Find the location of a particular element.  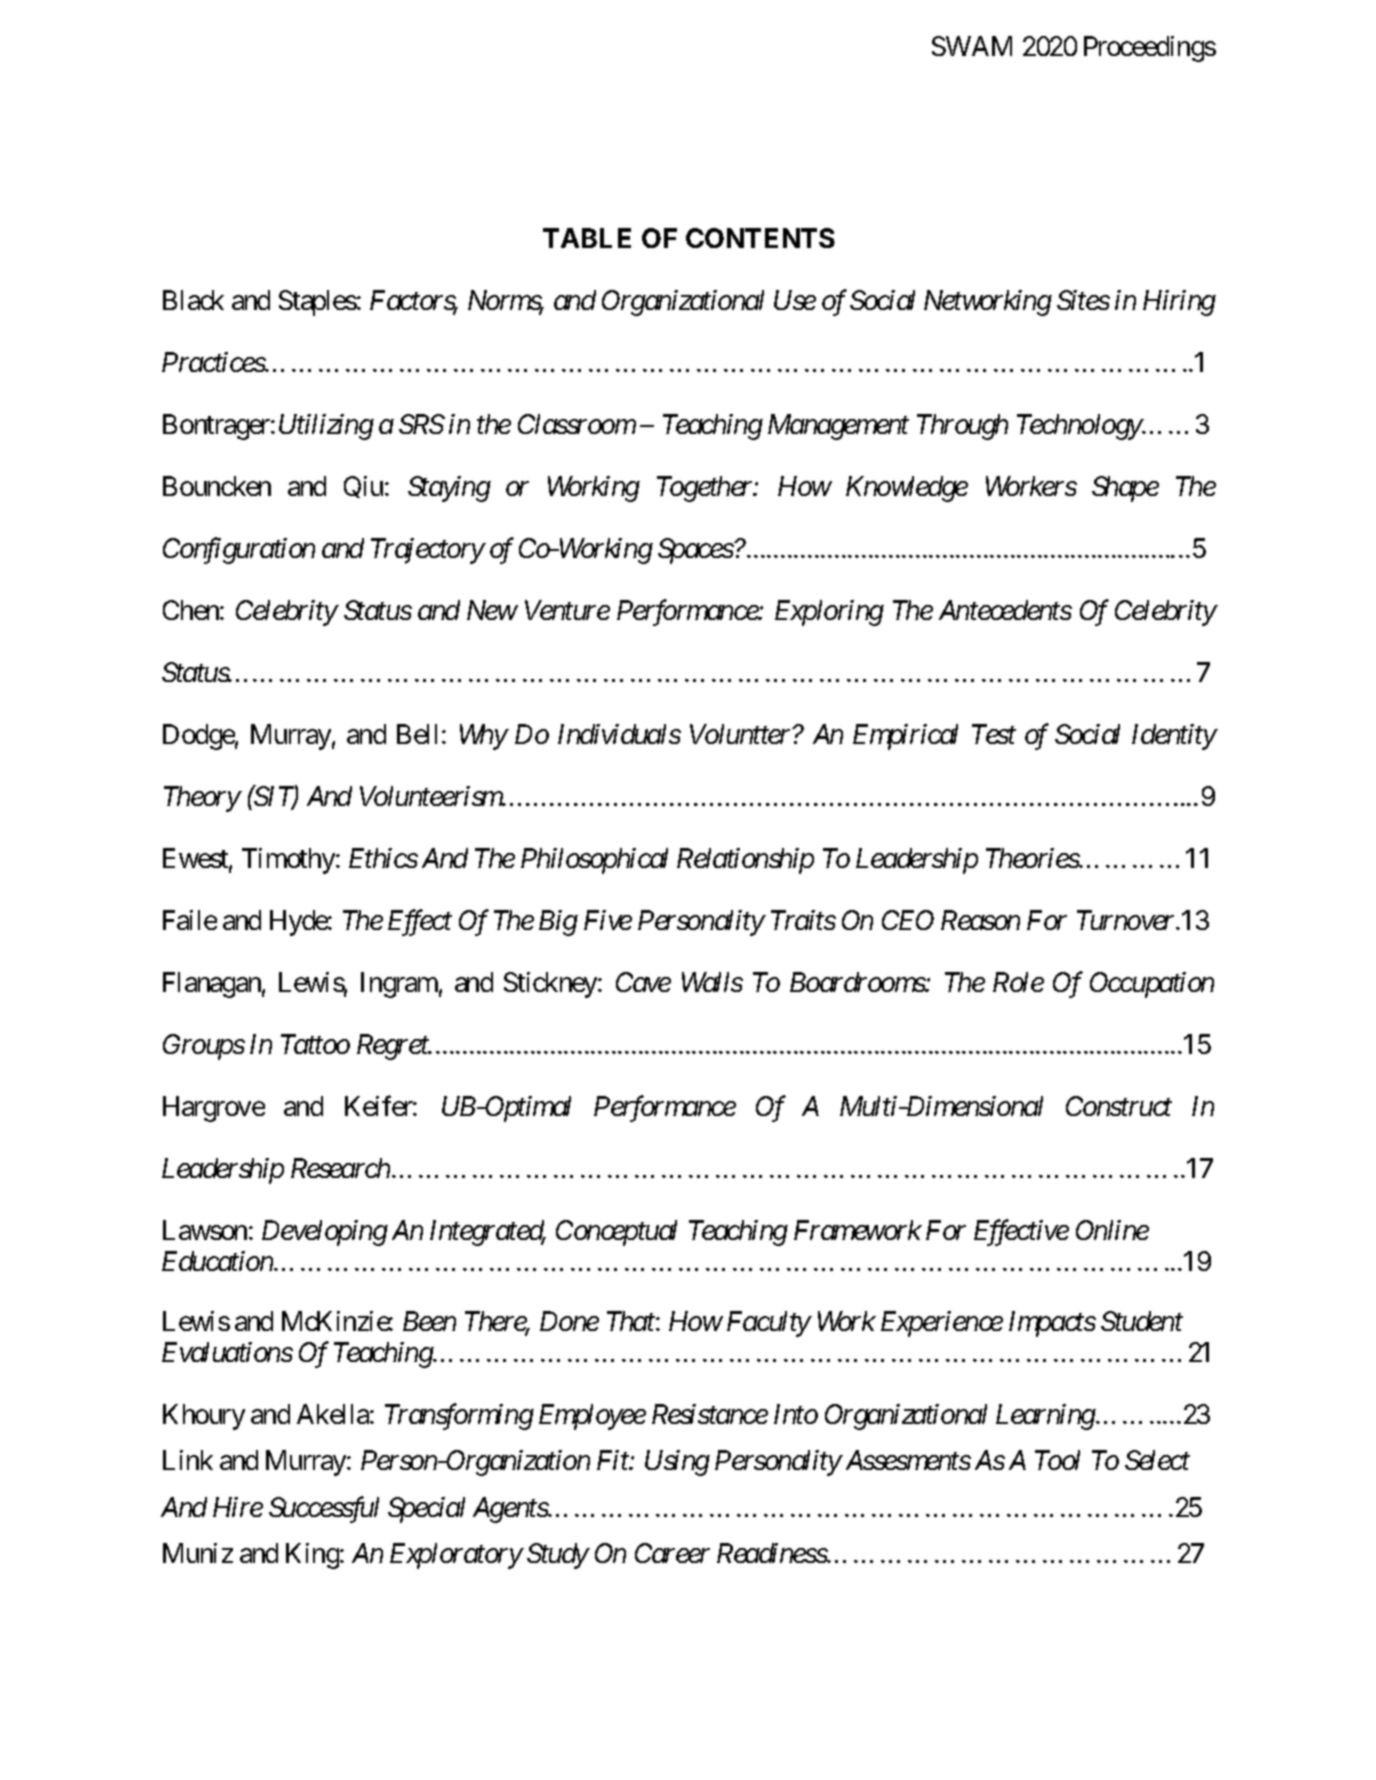

Test is located at coordinates (994, 734).
